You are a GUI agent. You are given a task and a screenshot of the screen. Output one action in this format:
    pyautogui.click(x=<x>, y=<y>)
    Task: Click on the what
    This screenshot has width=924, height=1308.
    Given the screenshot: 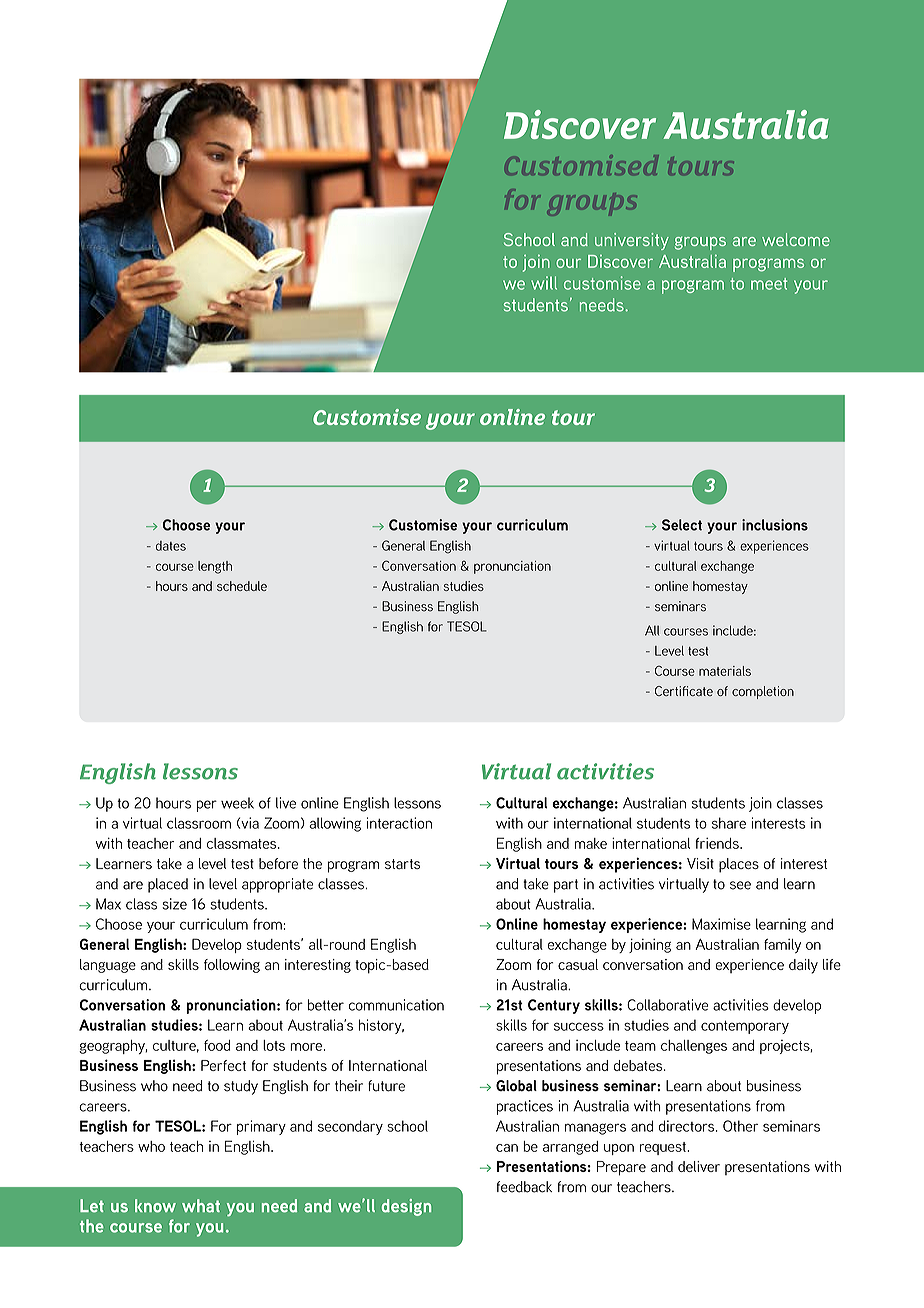 What is the action you would take?
    pyautogui.click(x=201, y=1206)
